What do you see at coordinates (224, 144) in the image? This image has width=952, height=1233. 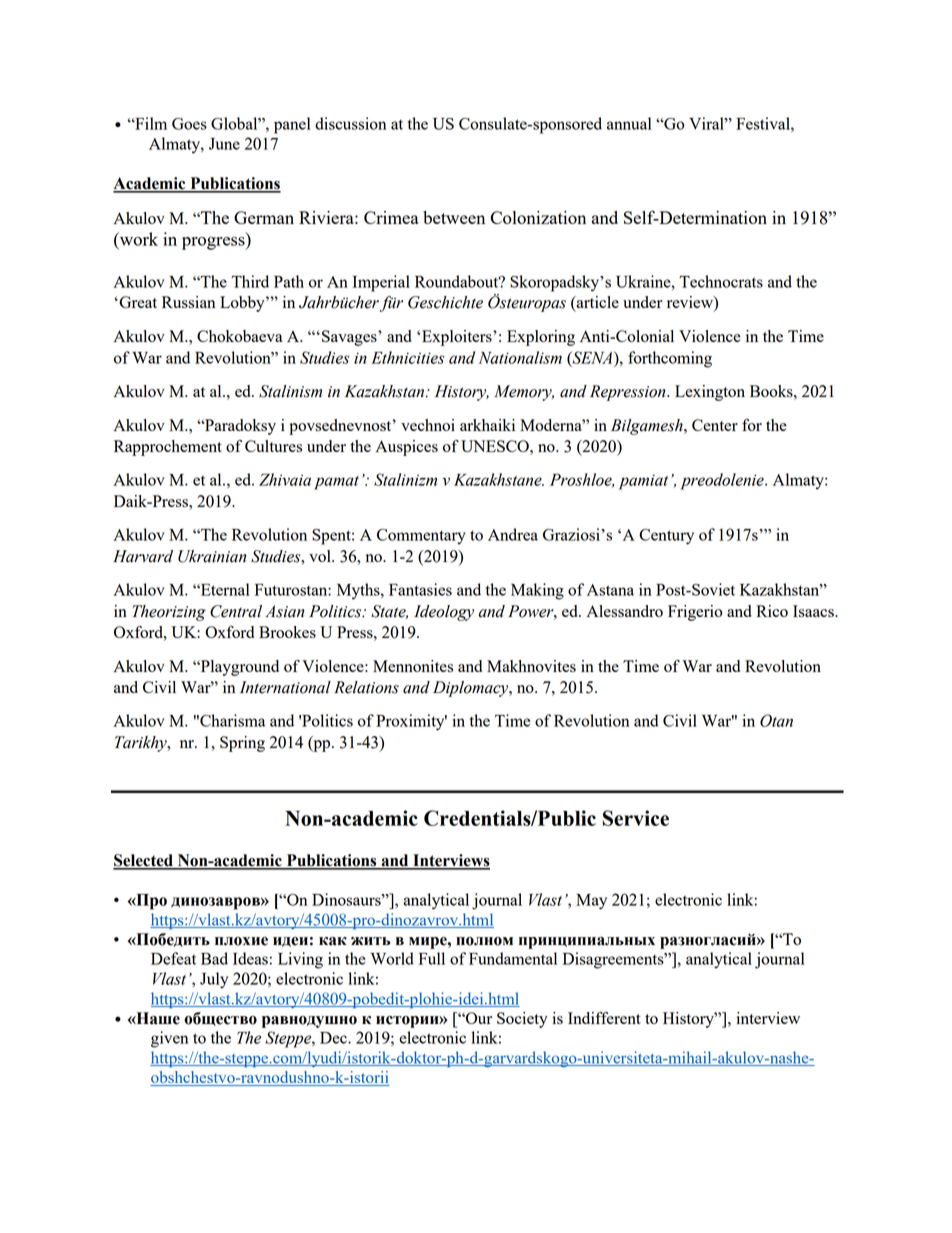 I see `June` at bounding box center [224, 144].
